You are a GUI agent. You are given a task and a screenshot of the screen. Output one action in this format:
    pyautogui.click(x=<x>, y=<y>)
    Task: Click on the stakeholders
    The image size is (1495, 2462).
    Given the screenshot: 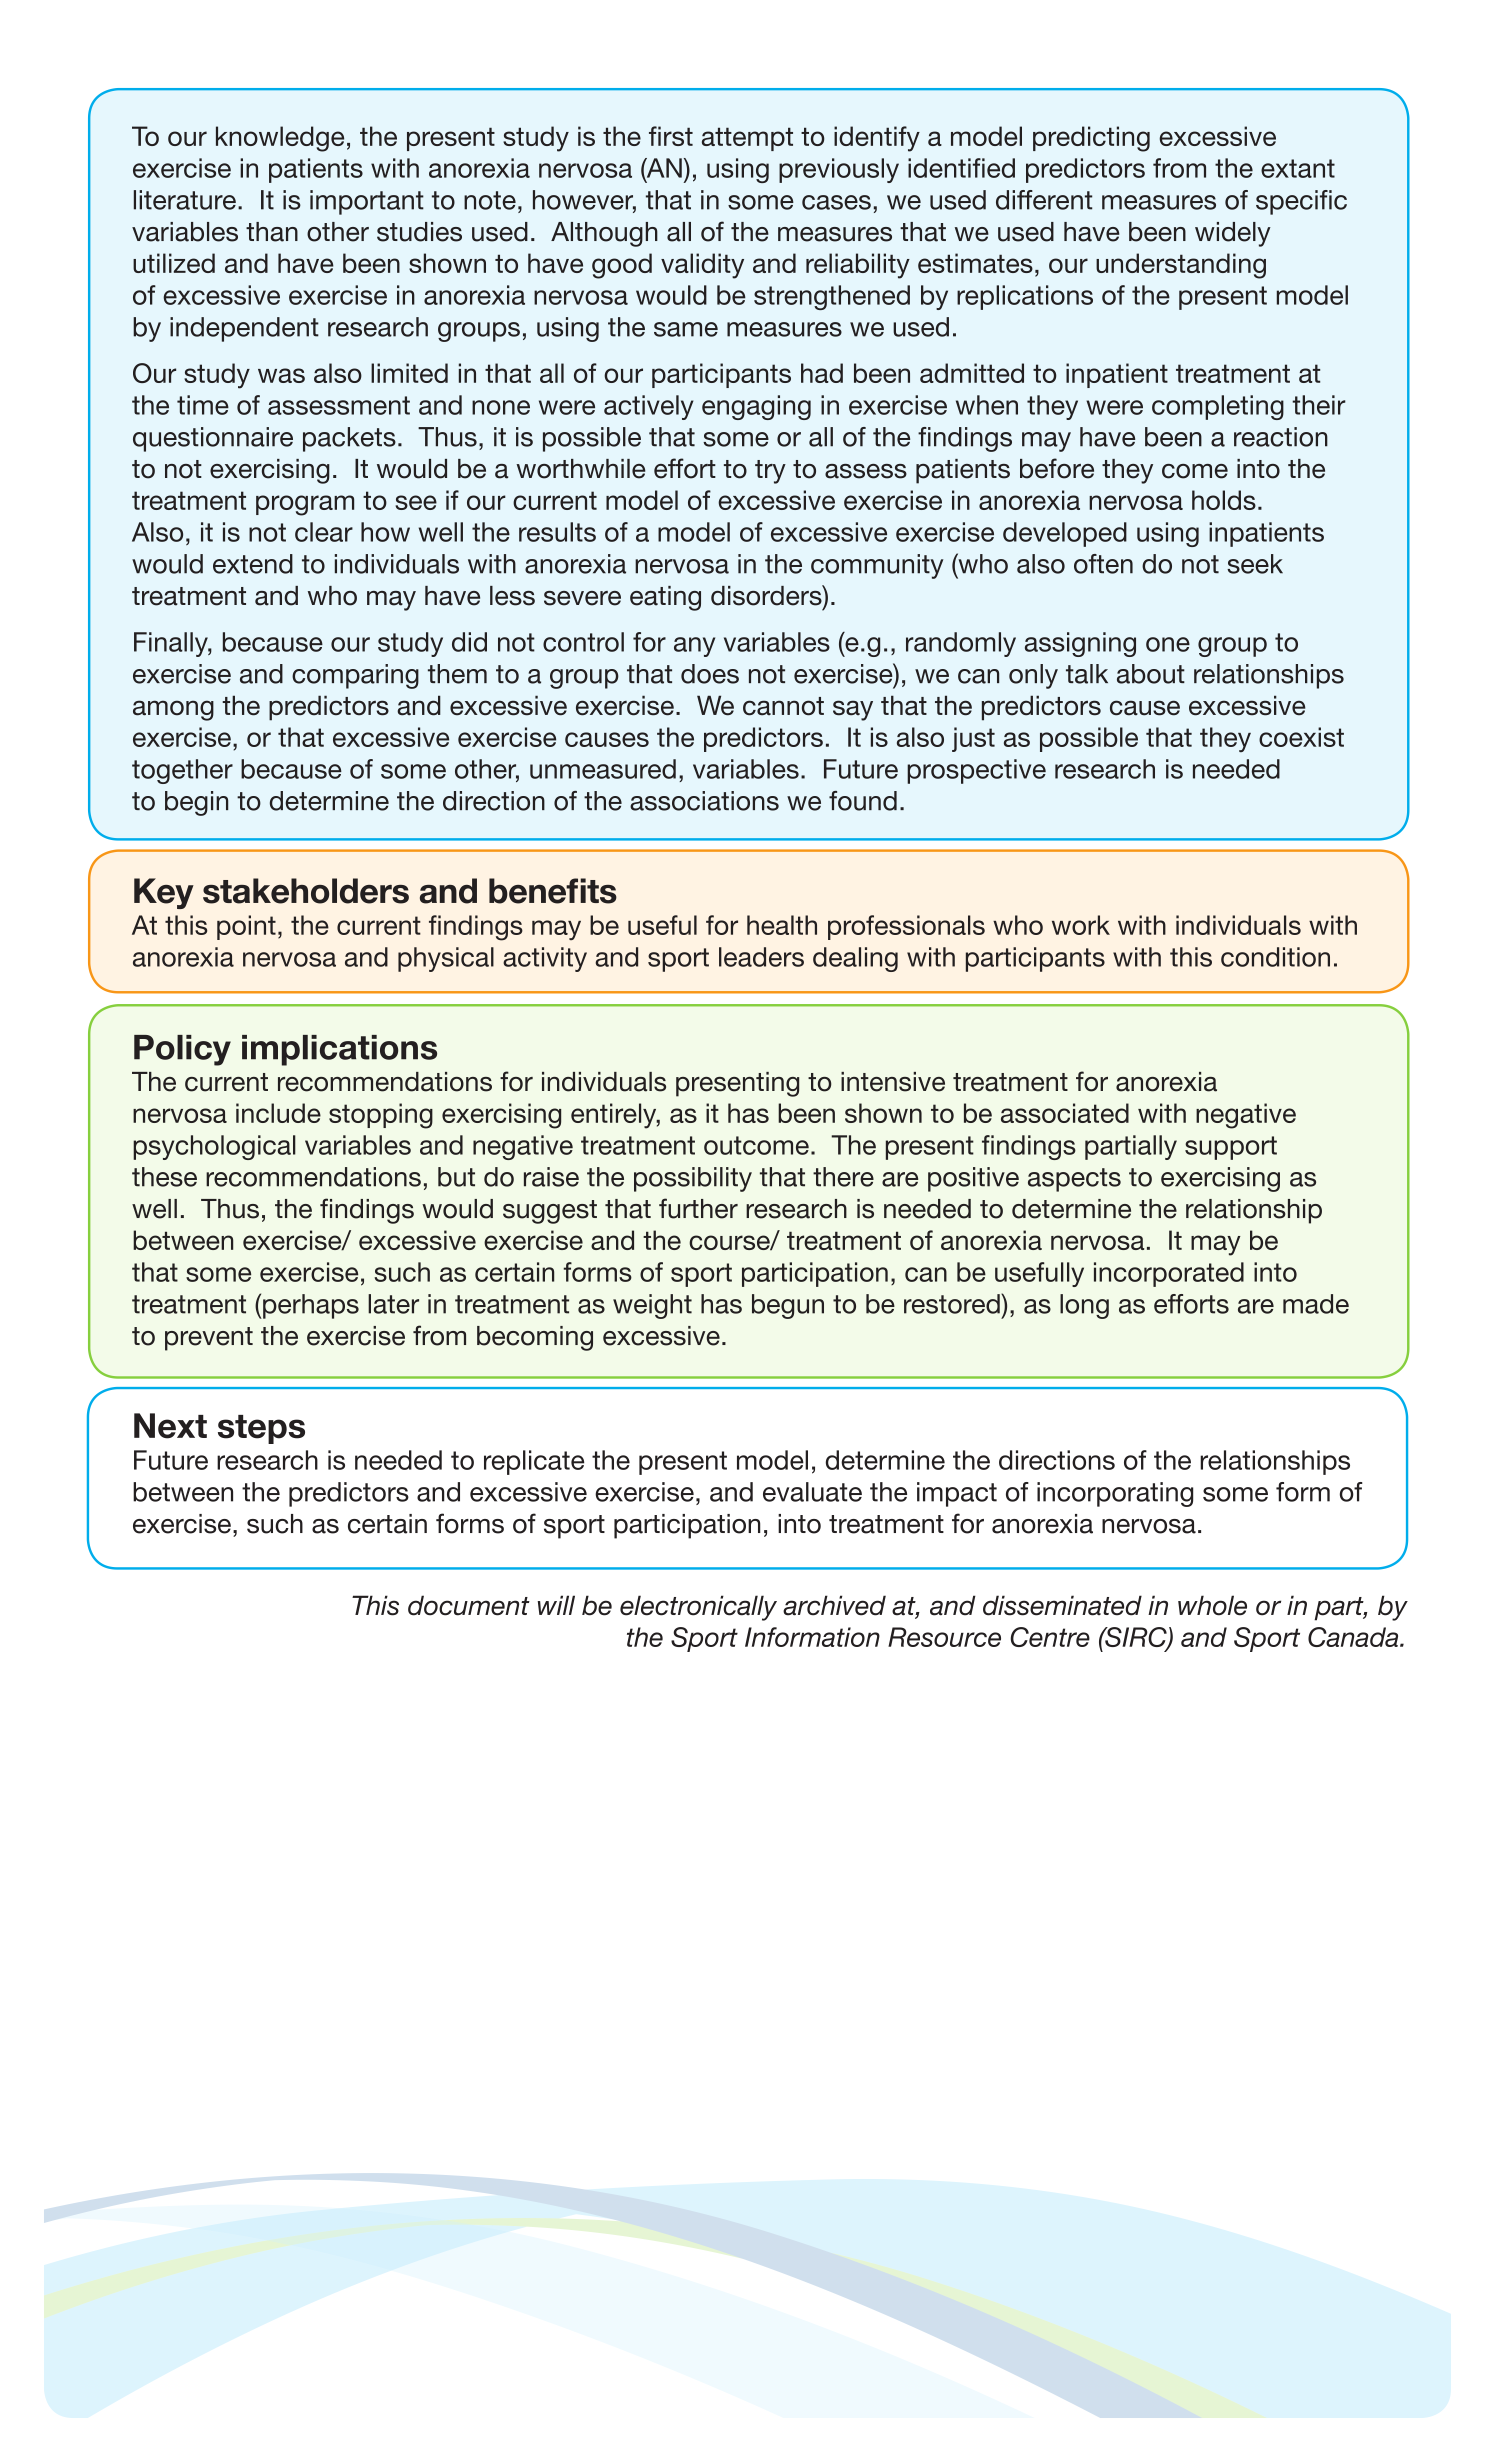 What is the action you would take?
    pyautogui.click(x=306, y=891)
